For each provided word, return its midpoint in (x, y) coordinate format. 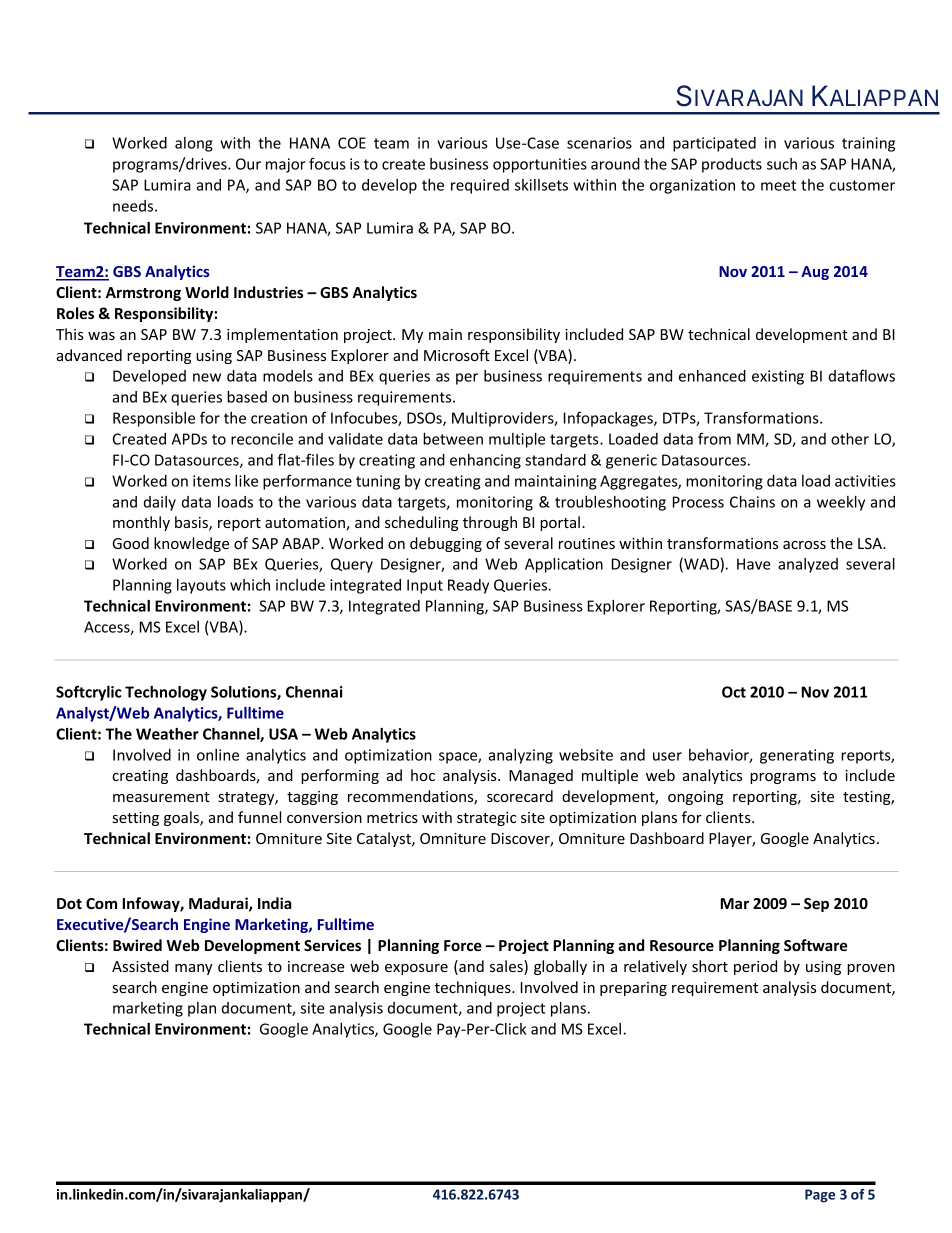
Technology (166, 693)
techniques (474, 988)
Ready (468, 586)
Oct (734, 692)
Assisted (140, 966)
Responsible (154, 419)
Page (820, 1196)
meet (778, 185)
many (194, 969)
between (453, 439)
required (480, 186)
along (194, 144)
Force (463, 945)
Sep (816, 905)
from (714, 438)
